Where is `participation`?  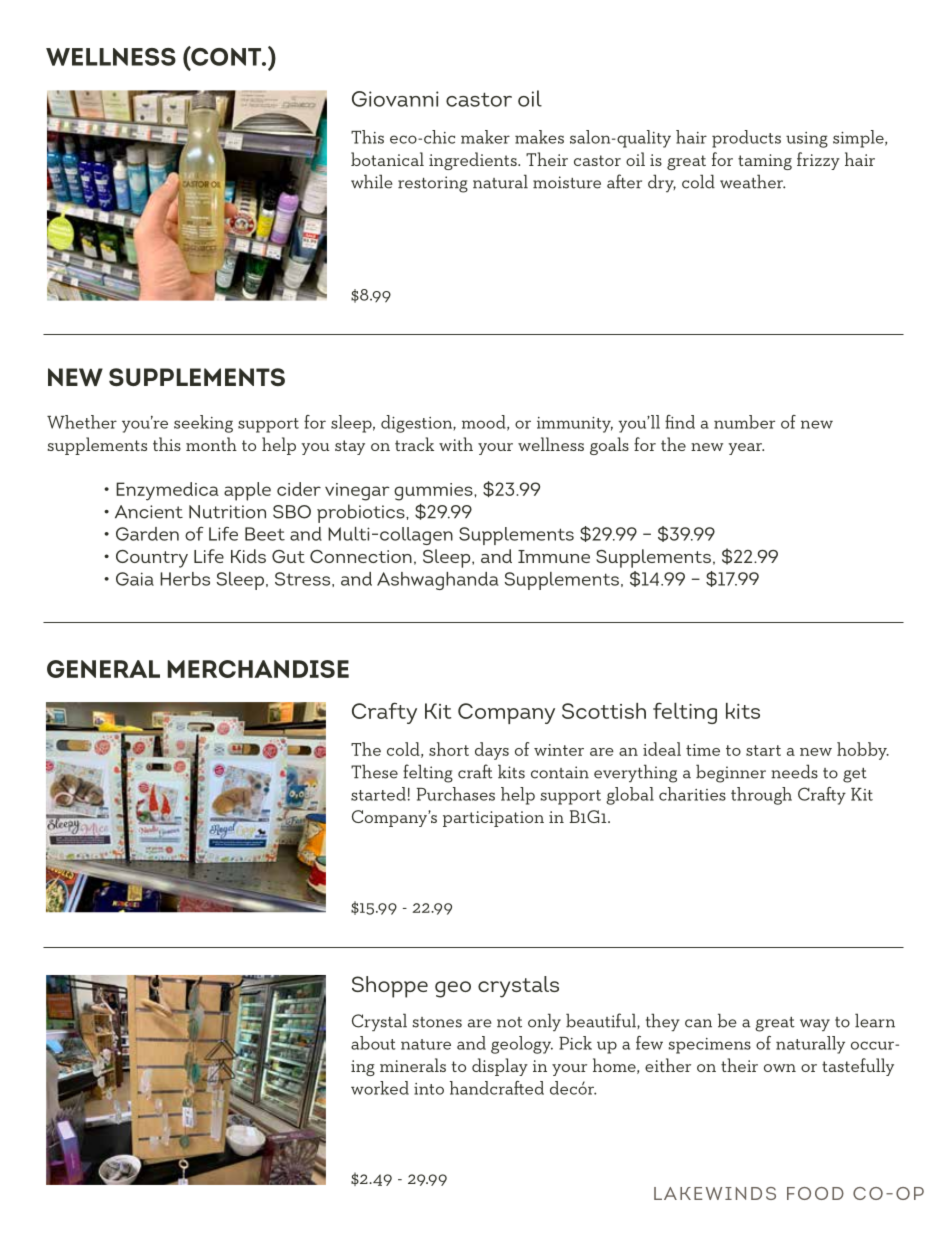
participation is located at coordinates (493, 819).
